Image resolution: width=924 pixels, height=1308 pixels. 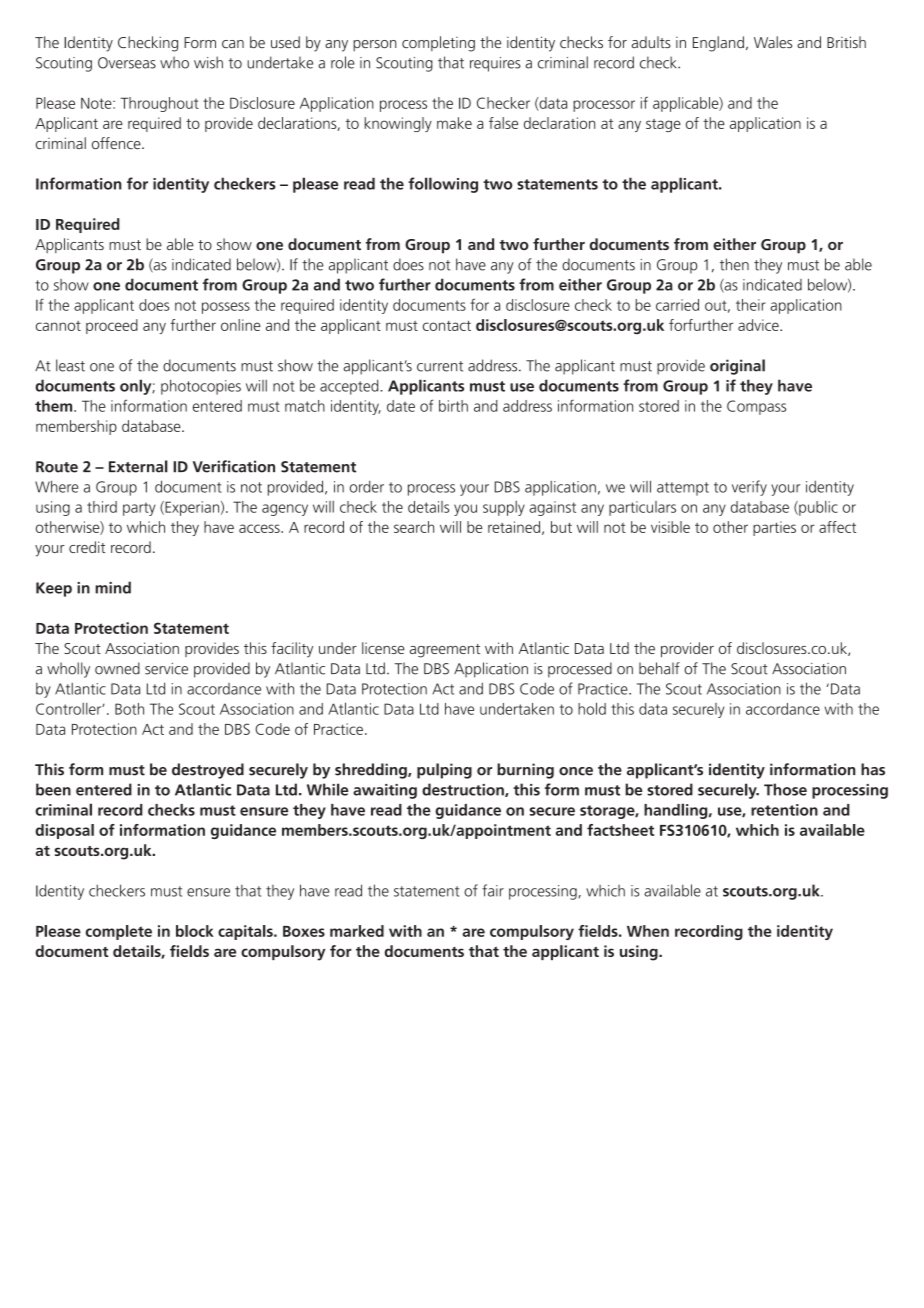 What do you see at coordinates (495, 64) in the image?
I see `requires` at bounding box center [495, 64].
